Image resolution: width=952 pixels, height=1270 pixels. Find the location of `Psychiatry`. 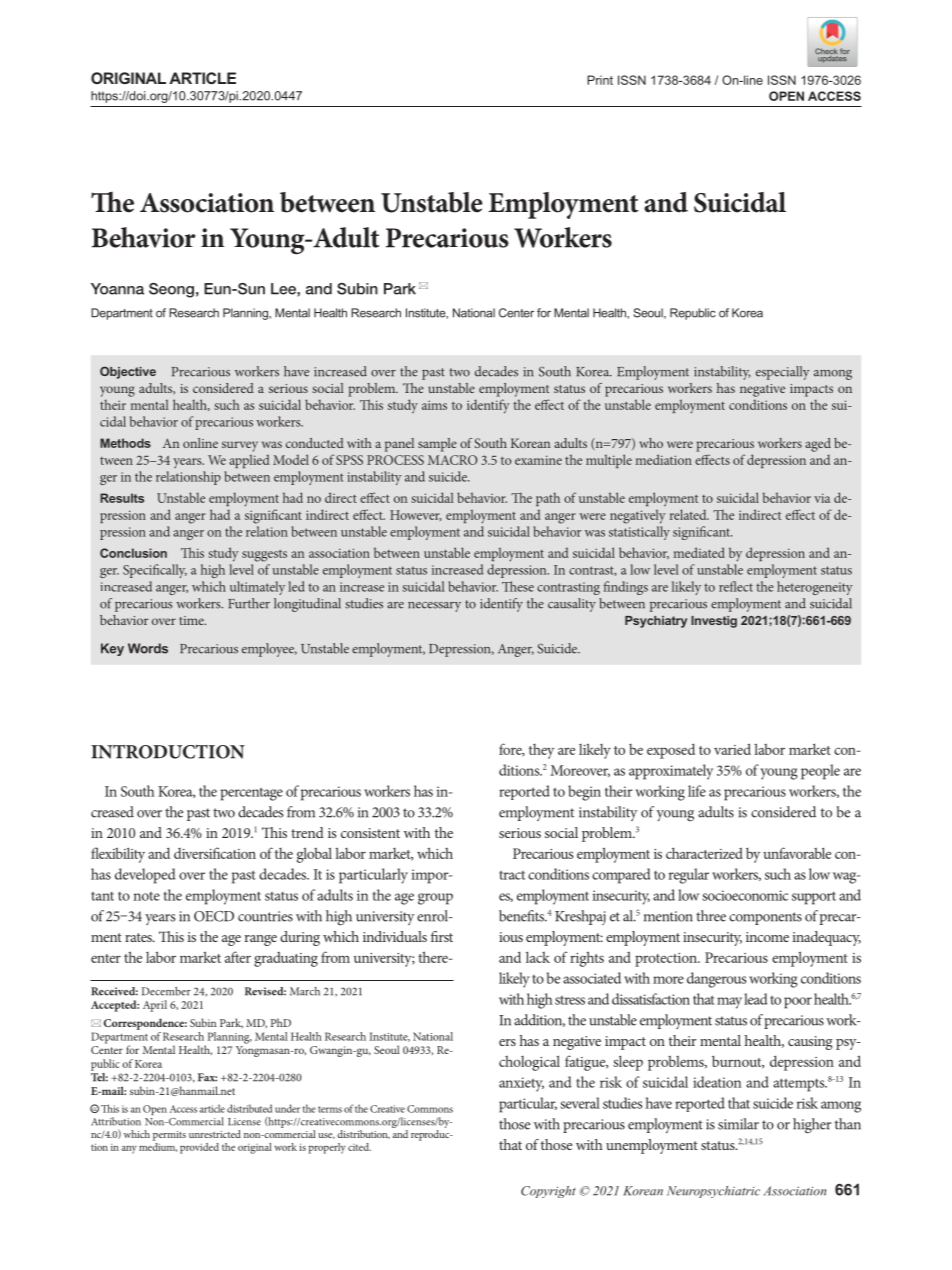

Psychiatry is located at coordinates (656, 622).
